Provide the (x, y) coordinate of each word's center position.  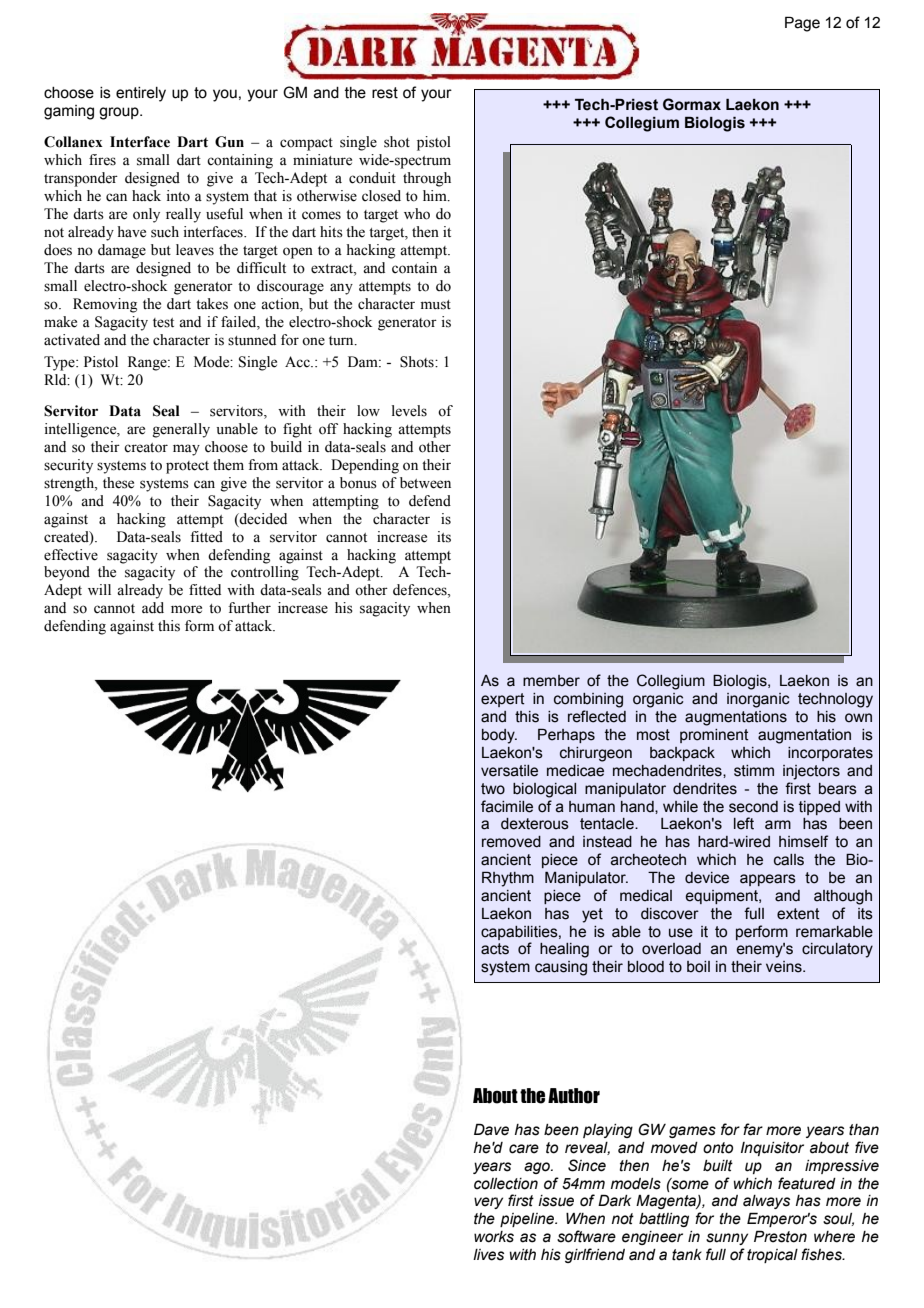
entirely (141, 94)
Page (802, 24)
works (494, 1237)
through (427, 179)
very (488, 1203)
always (766, 1202)
